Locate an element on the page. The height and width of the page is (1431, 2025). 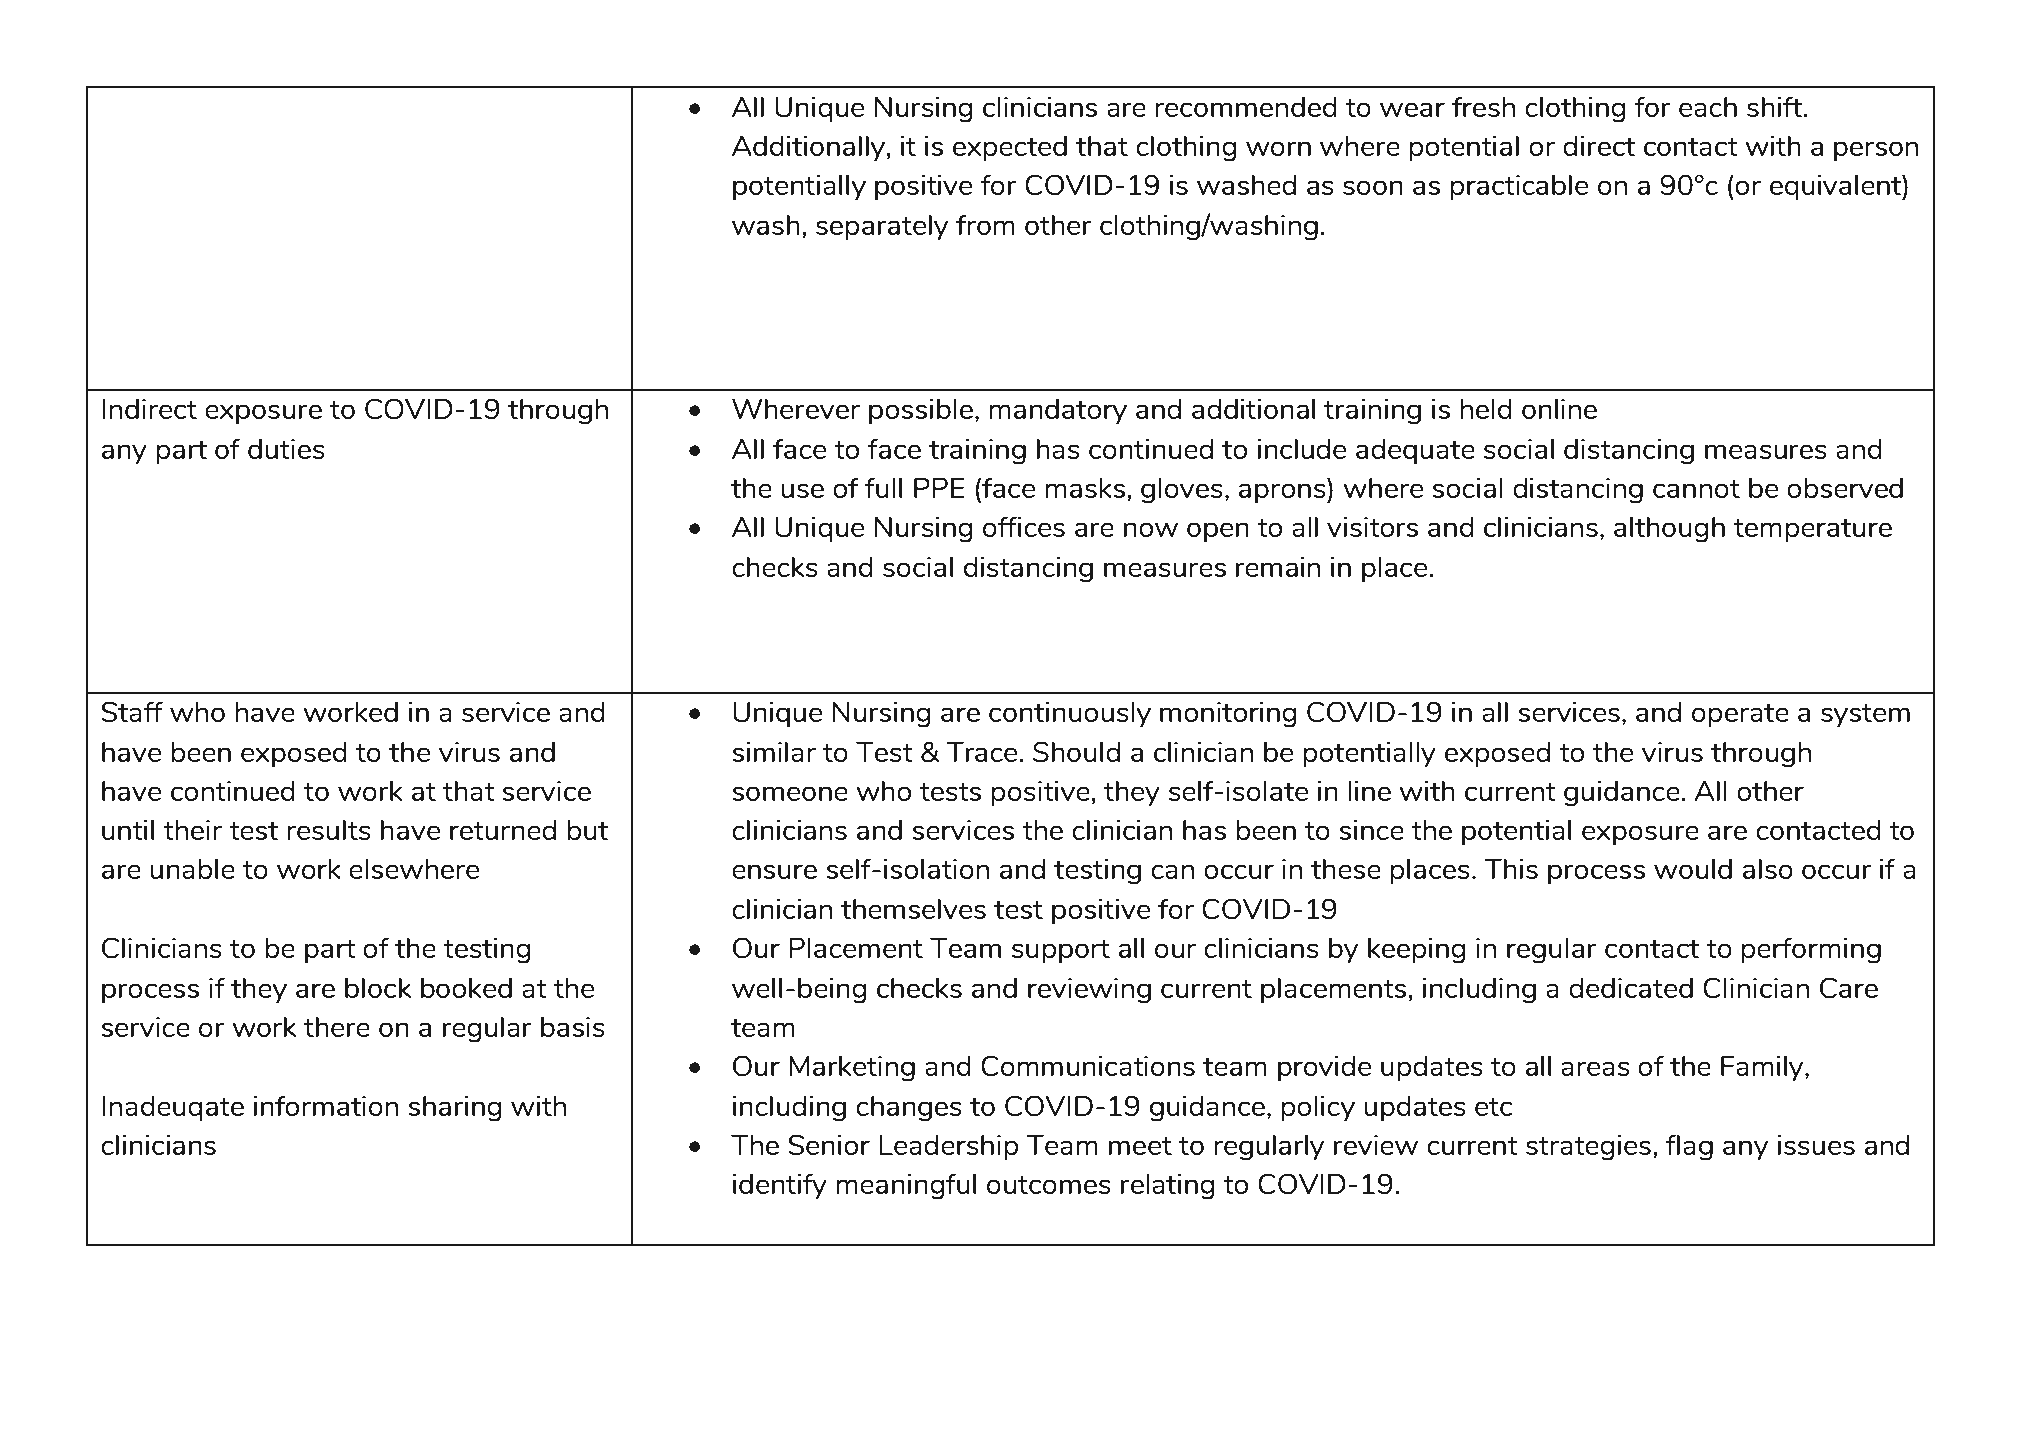
expected is located at coordinates (1010, 148).
